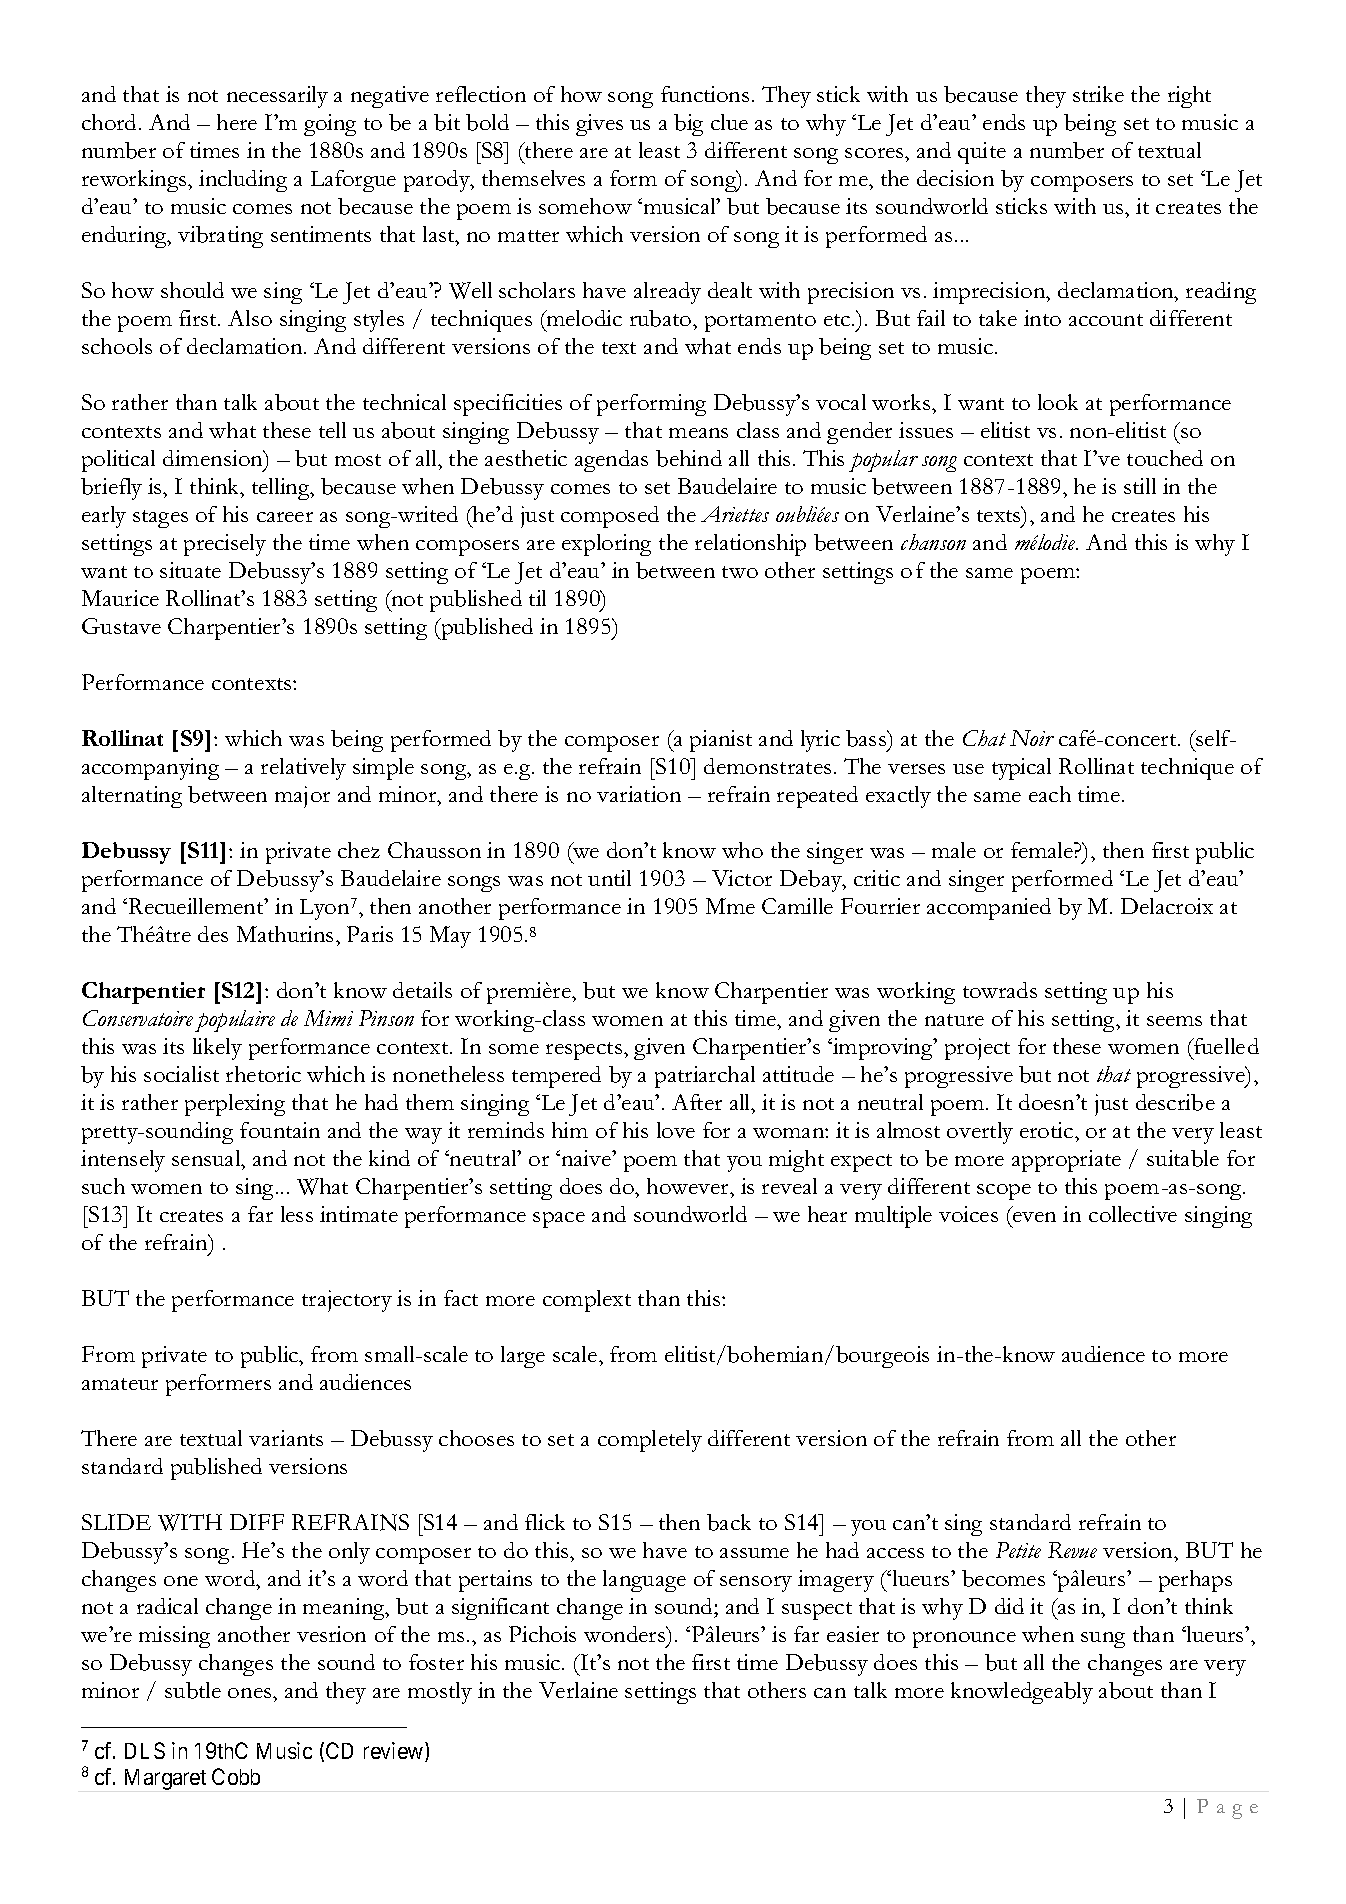 The width and height of the page is (1346, 1904). Describe the element at coordinates (121, 626) in the page. I see `Gustave` at that location.
